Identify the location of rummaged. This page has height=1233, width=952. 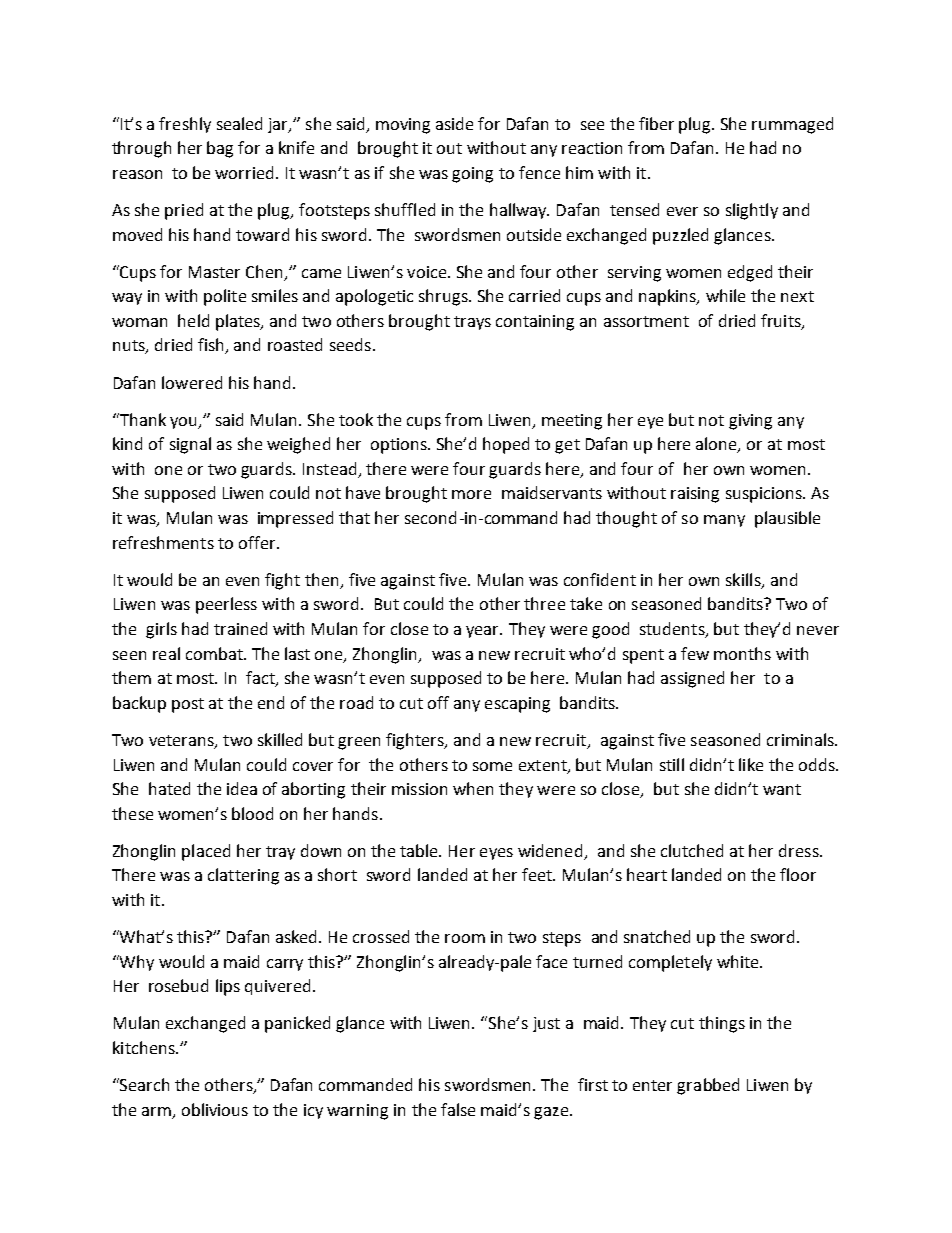
(792, 125).
